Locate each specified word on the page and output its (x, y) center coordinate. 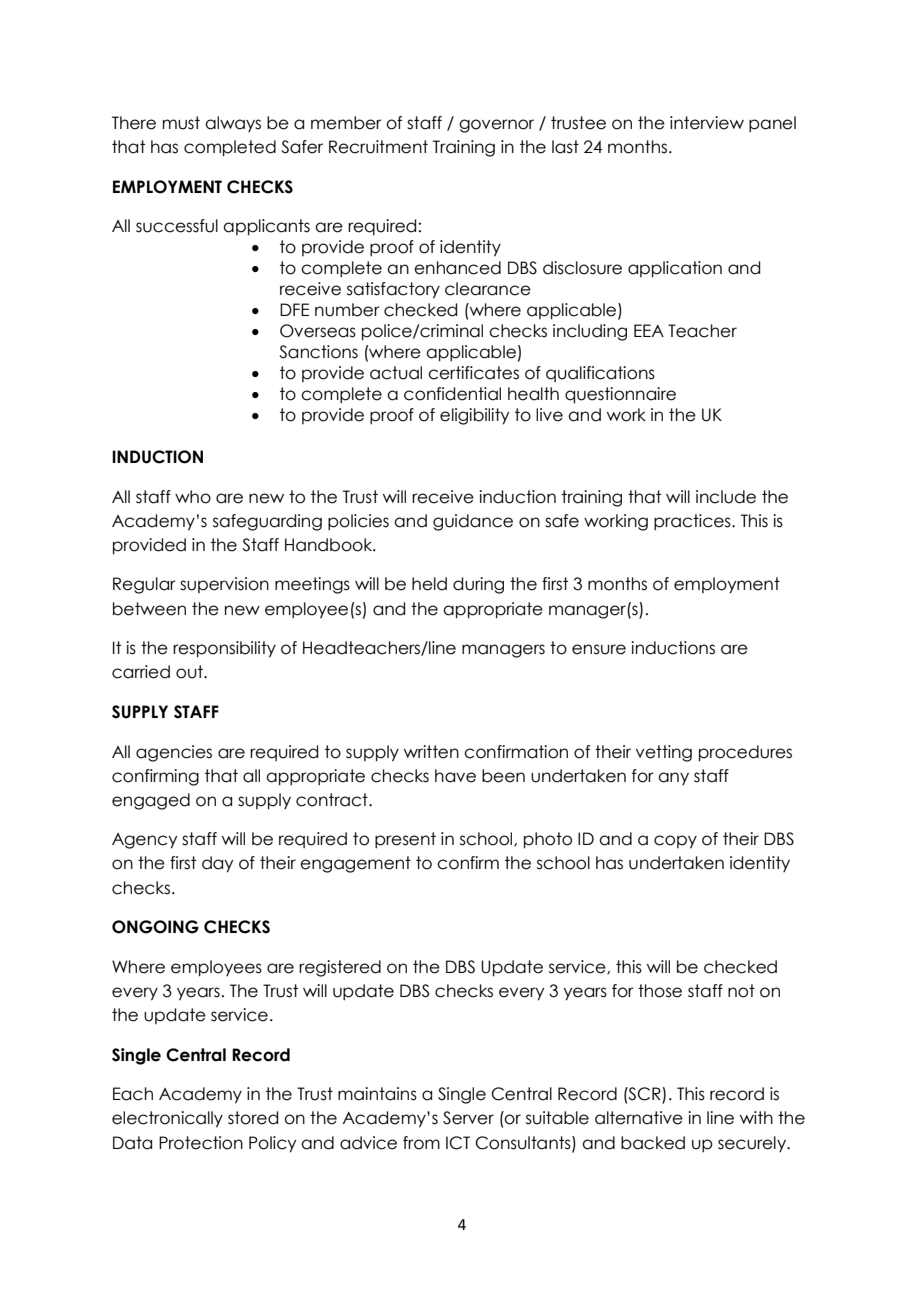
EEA (649, 330)
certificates (473, 373)
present (405, 840)
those (660, 991)
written (431, 752)
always (233, 124)
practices (693, 522)
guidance (473, 522)
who (193, 497)
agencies (174, 753)
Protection (201, 1143)
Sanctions (318, 352)
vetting (664, 753)
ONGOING (155, 927)
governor (496, 126)
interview (707, 123)
